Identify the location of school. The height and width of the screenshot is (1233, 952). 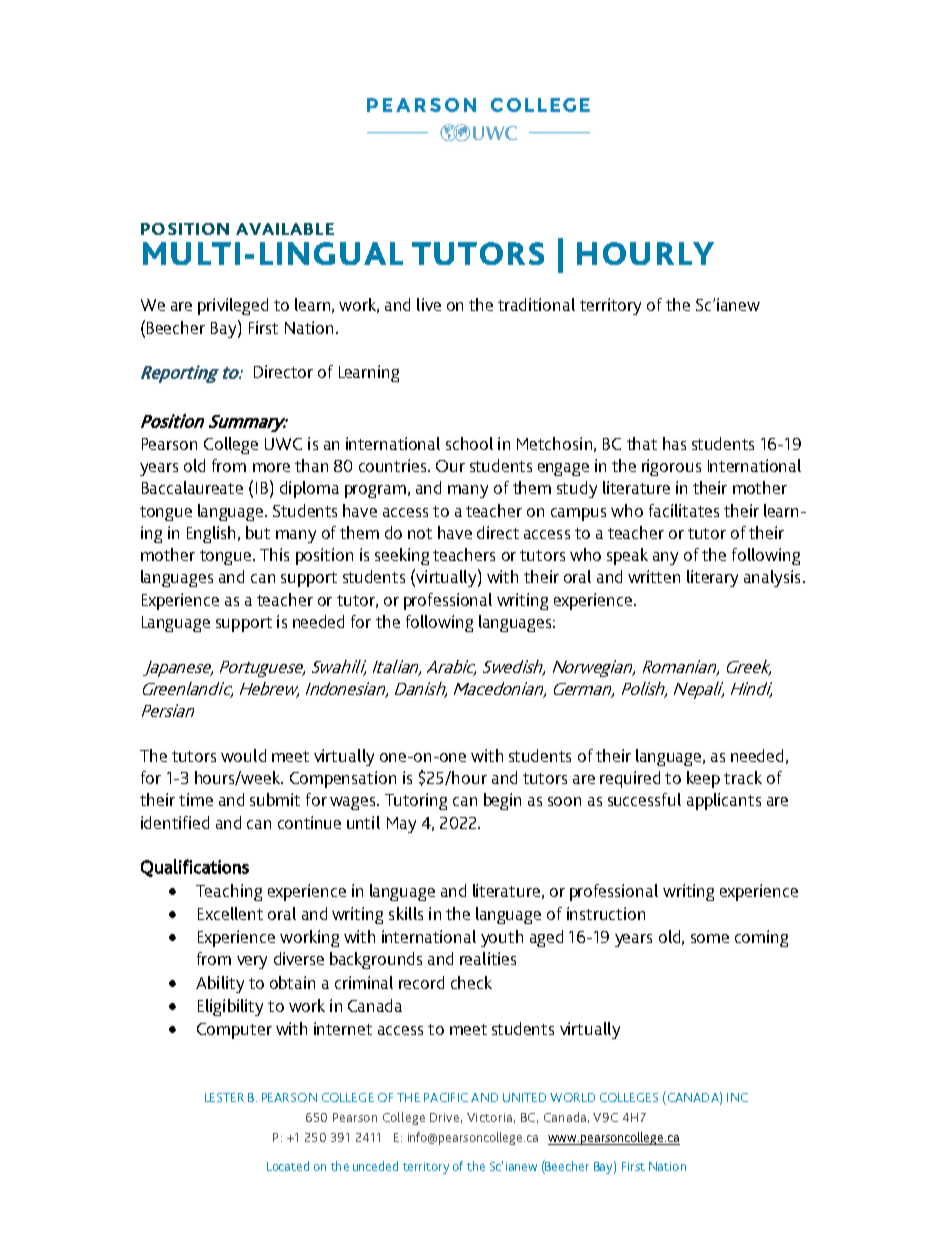
(469, 443).
